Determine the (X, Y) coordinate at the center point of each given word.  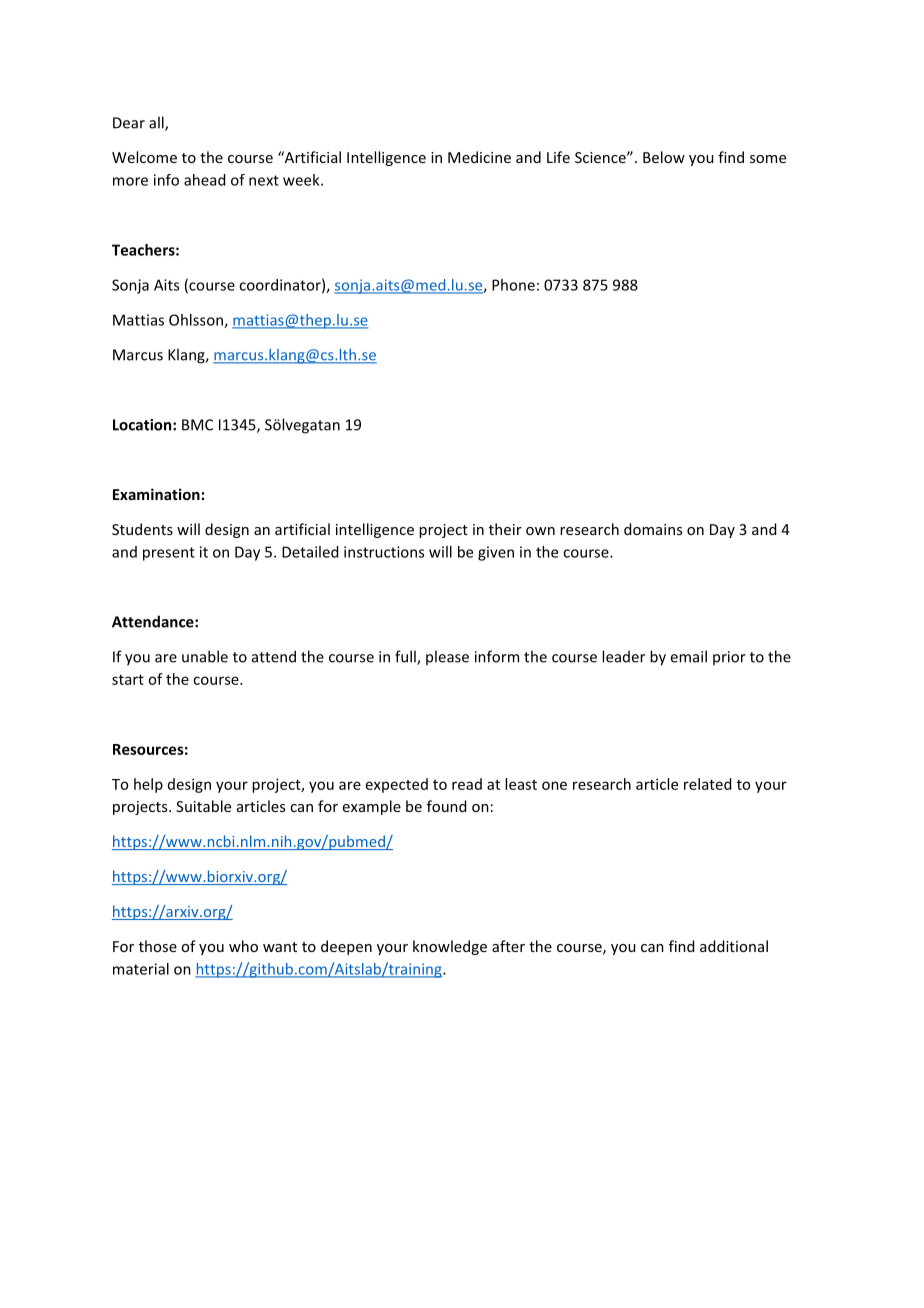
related (707, 784)
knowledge (450, 947)
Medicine (479, 157)
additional (734, 946)
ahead (204, 180)
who (243, 946)
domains (653, 529)
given (496, 553)
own (540, 531)
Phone (513, 285)
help (148, 785)
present (169, 554)
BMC (197, 425)
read (467, 784)
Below (664, 157)
